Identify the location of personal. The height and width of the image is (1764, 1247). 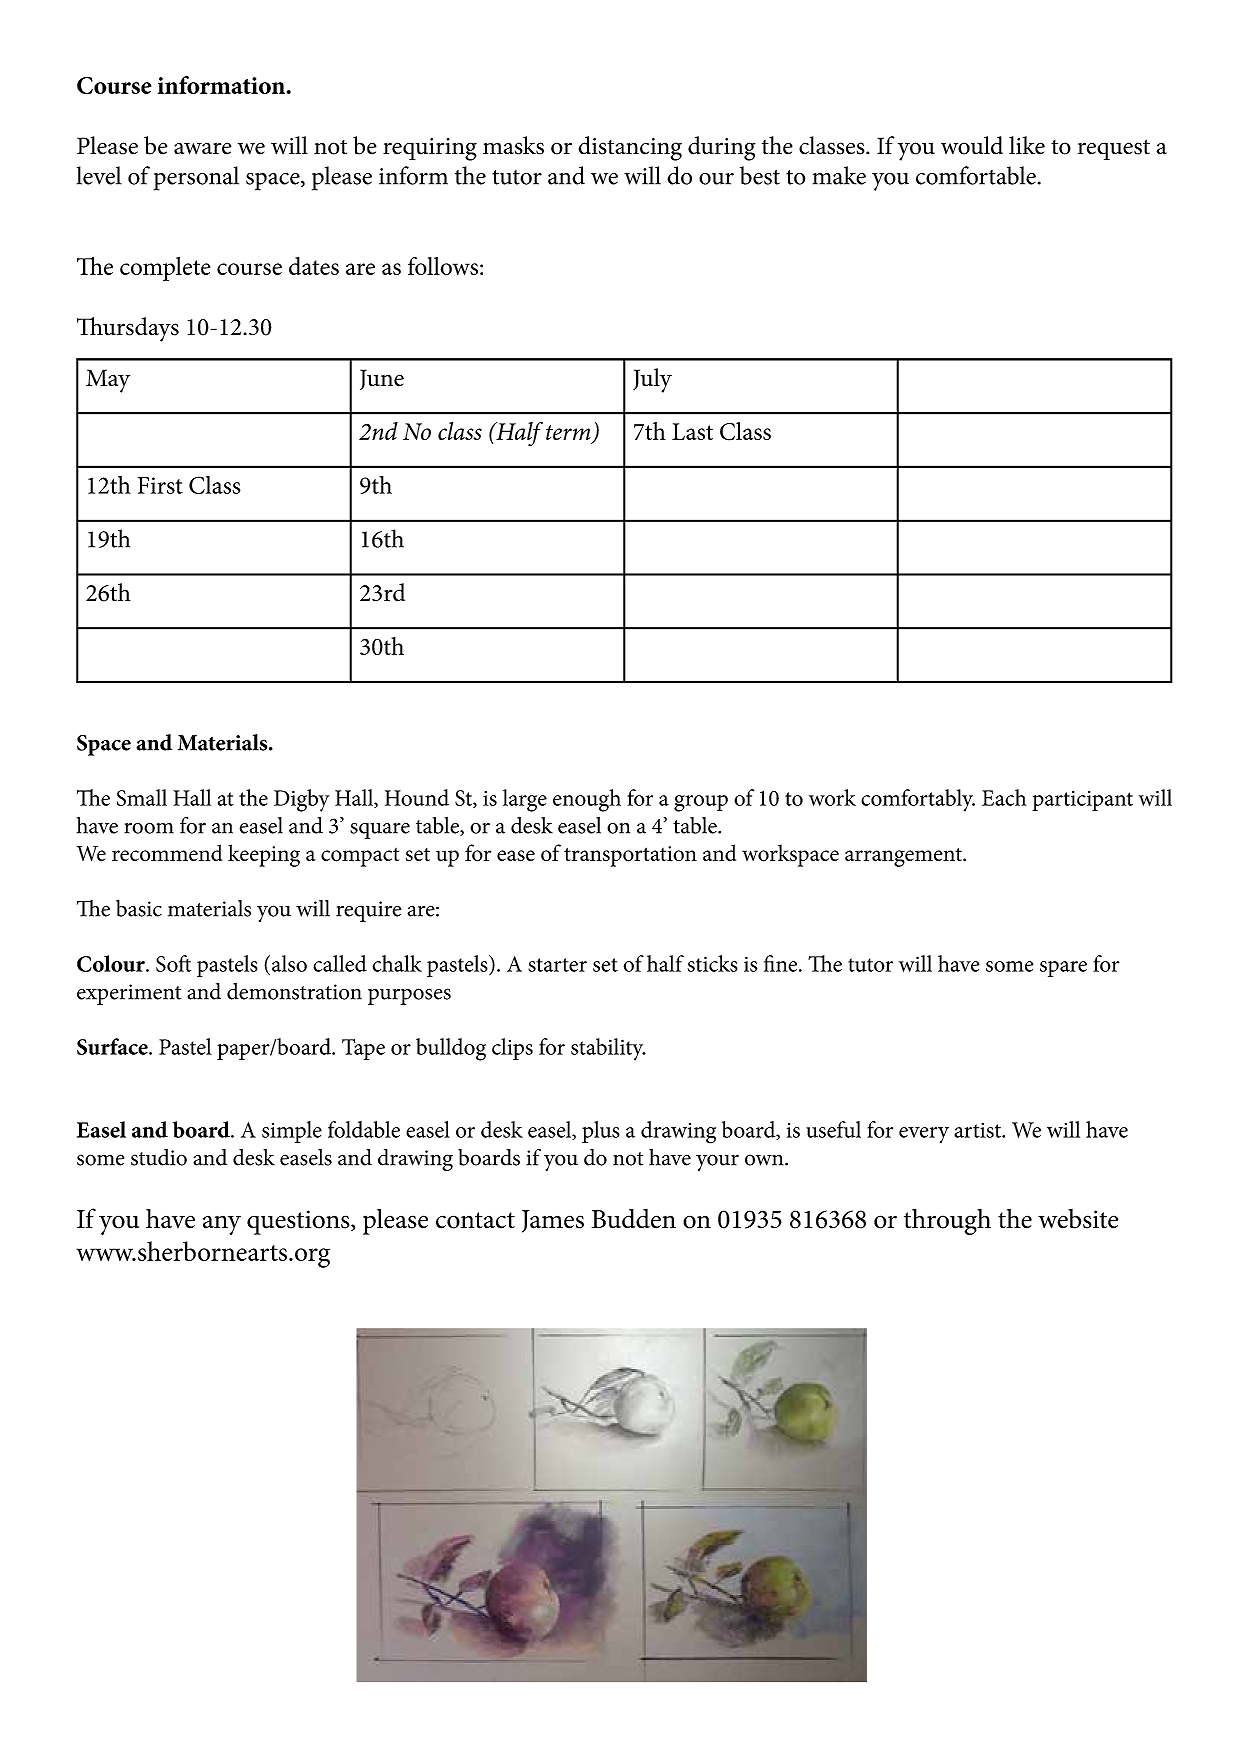
(196, 178).
